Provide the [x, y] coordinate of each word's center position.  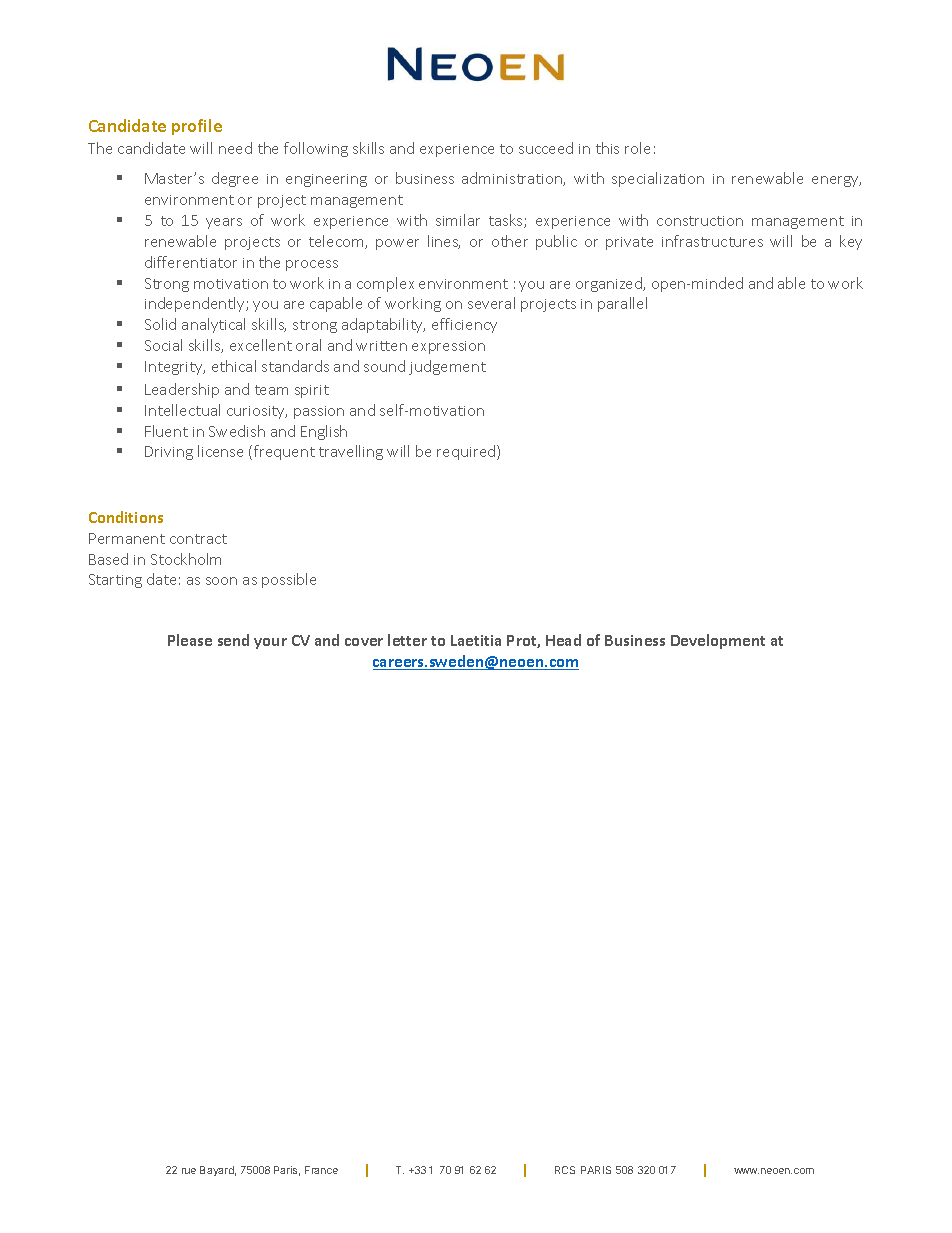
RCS [565, 1170]
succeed [546, 148]
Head [563, 640]
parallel [622, 304]
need [235, 148]
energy [836, 181]
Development [718, 641]
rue [189, 1171]
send [233, 640]
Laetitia [476, 640]
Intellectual [182, 410]
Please [190, 640]
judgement [447, 367]
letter [407, 640]
